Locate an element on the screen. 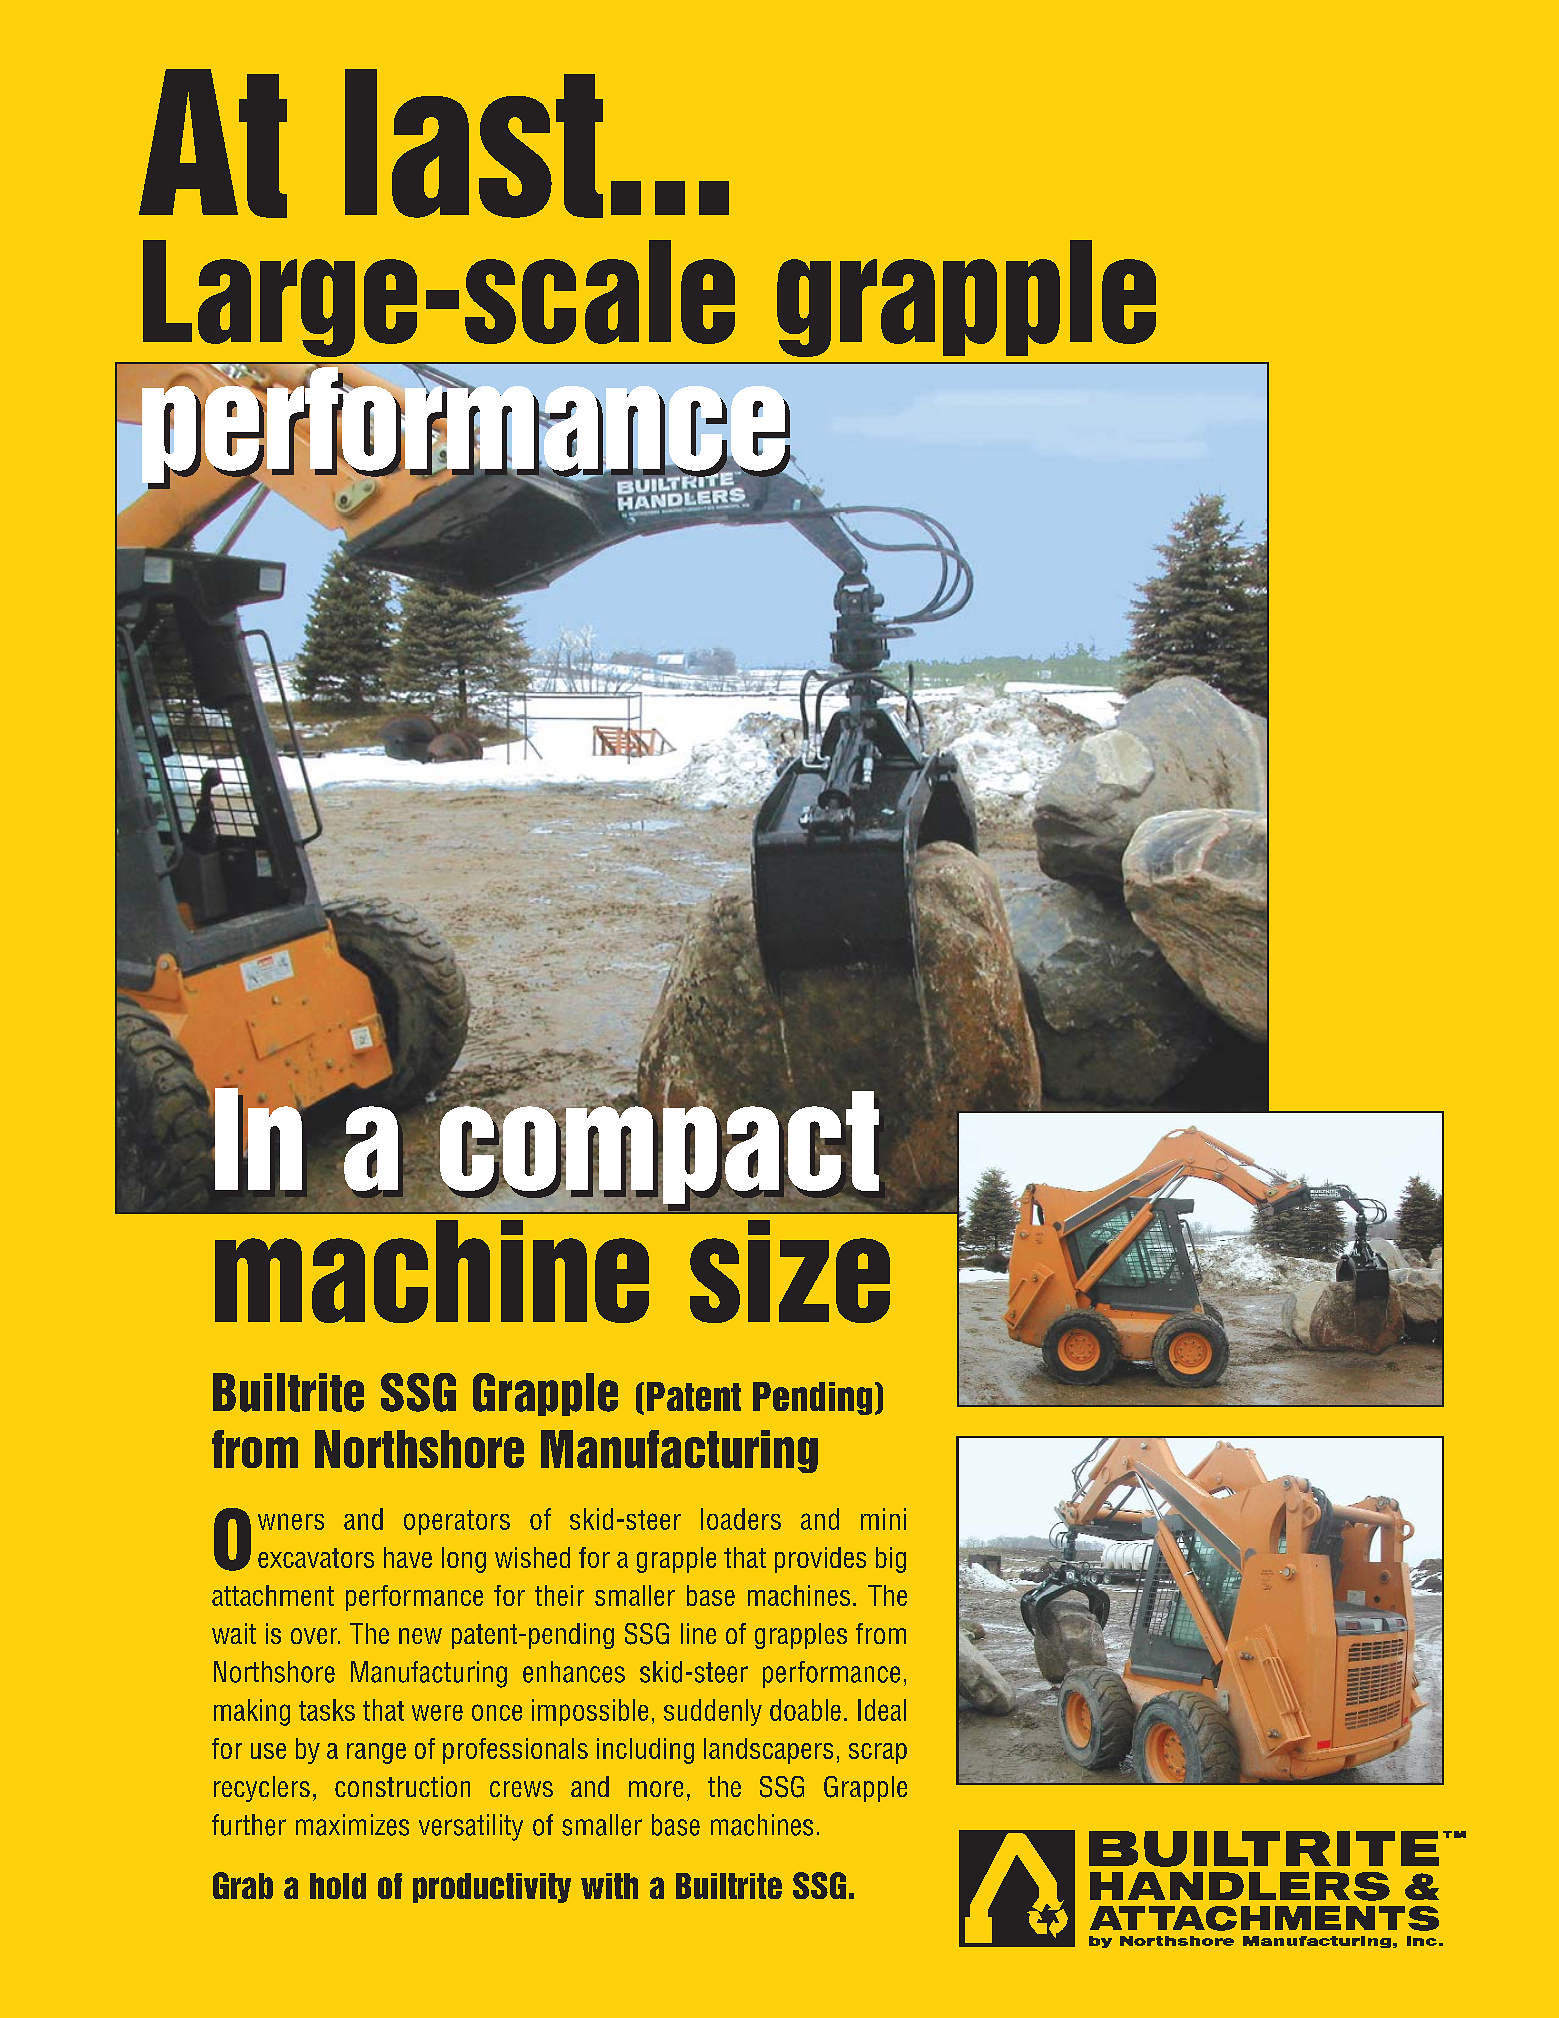 The width and height of the screenshot is (1559, 2018). size is located at coordinates (790, 1271).
